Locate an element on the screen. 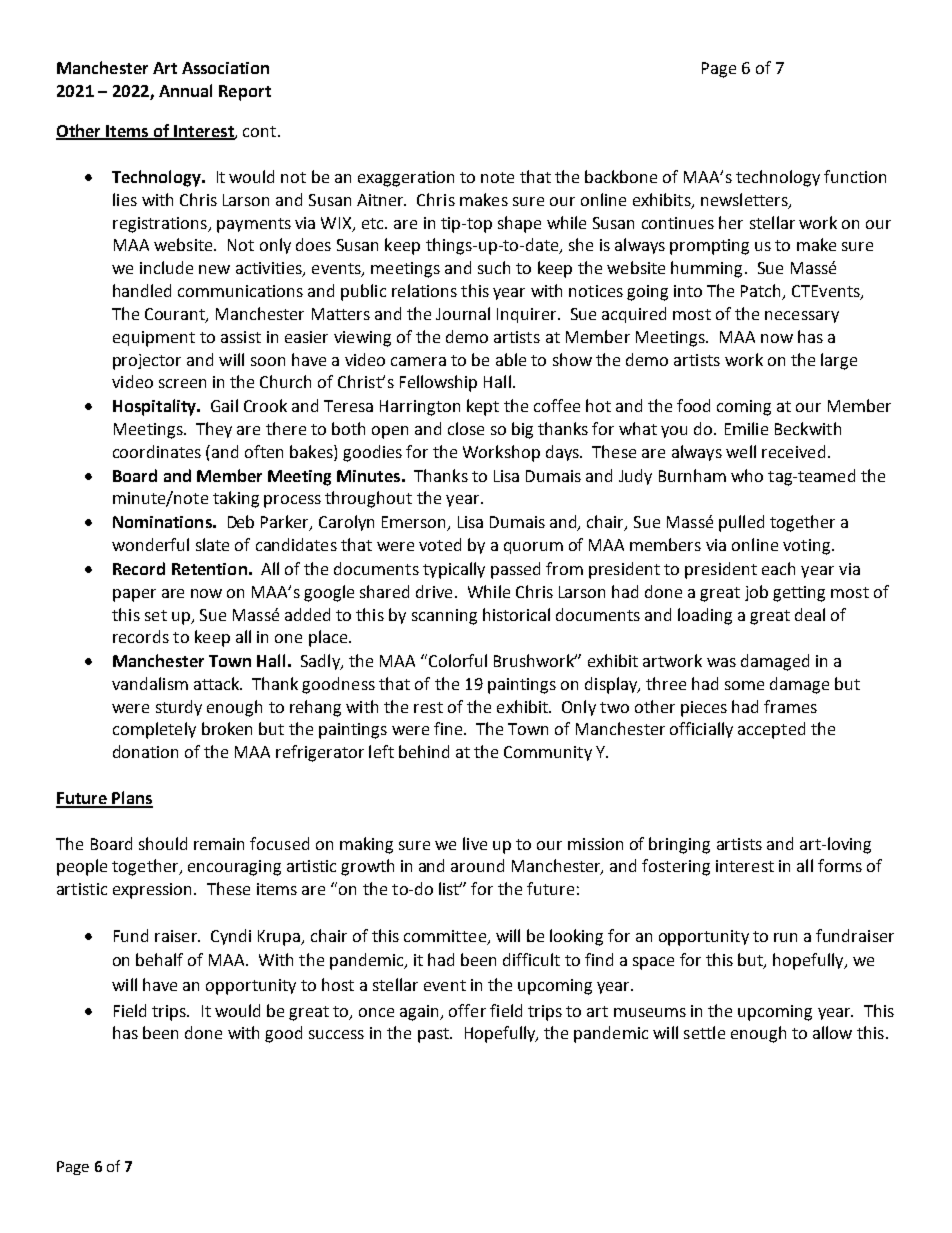 Image resolution: width=952 pixels, height=1233 pixels. Annual is located at coordinates (185, 90).
